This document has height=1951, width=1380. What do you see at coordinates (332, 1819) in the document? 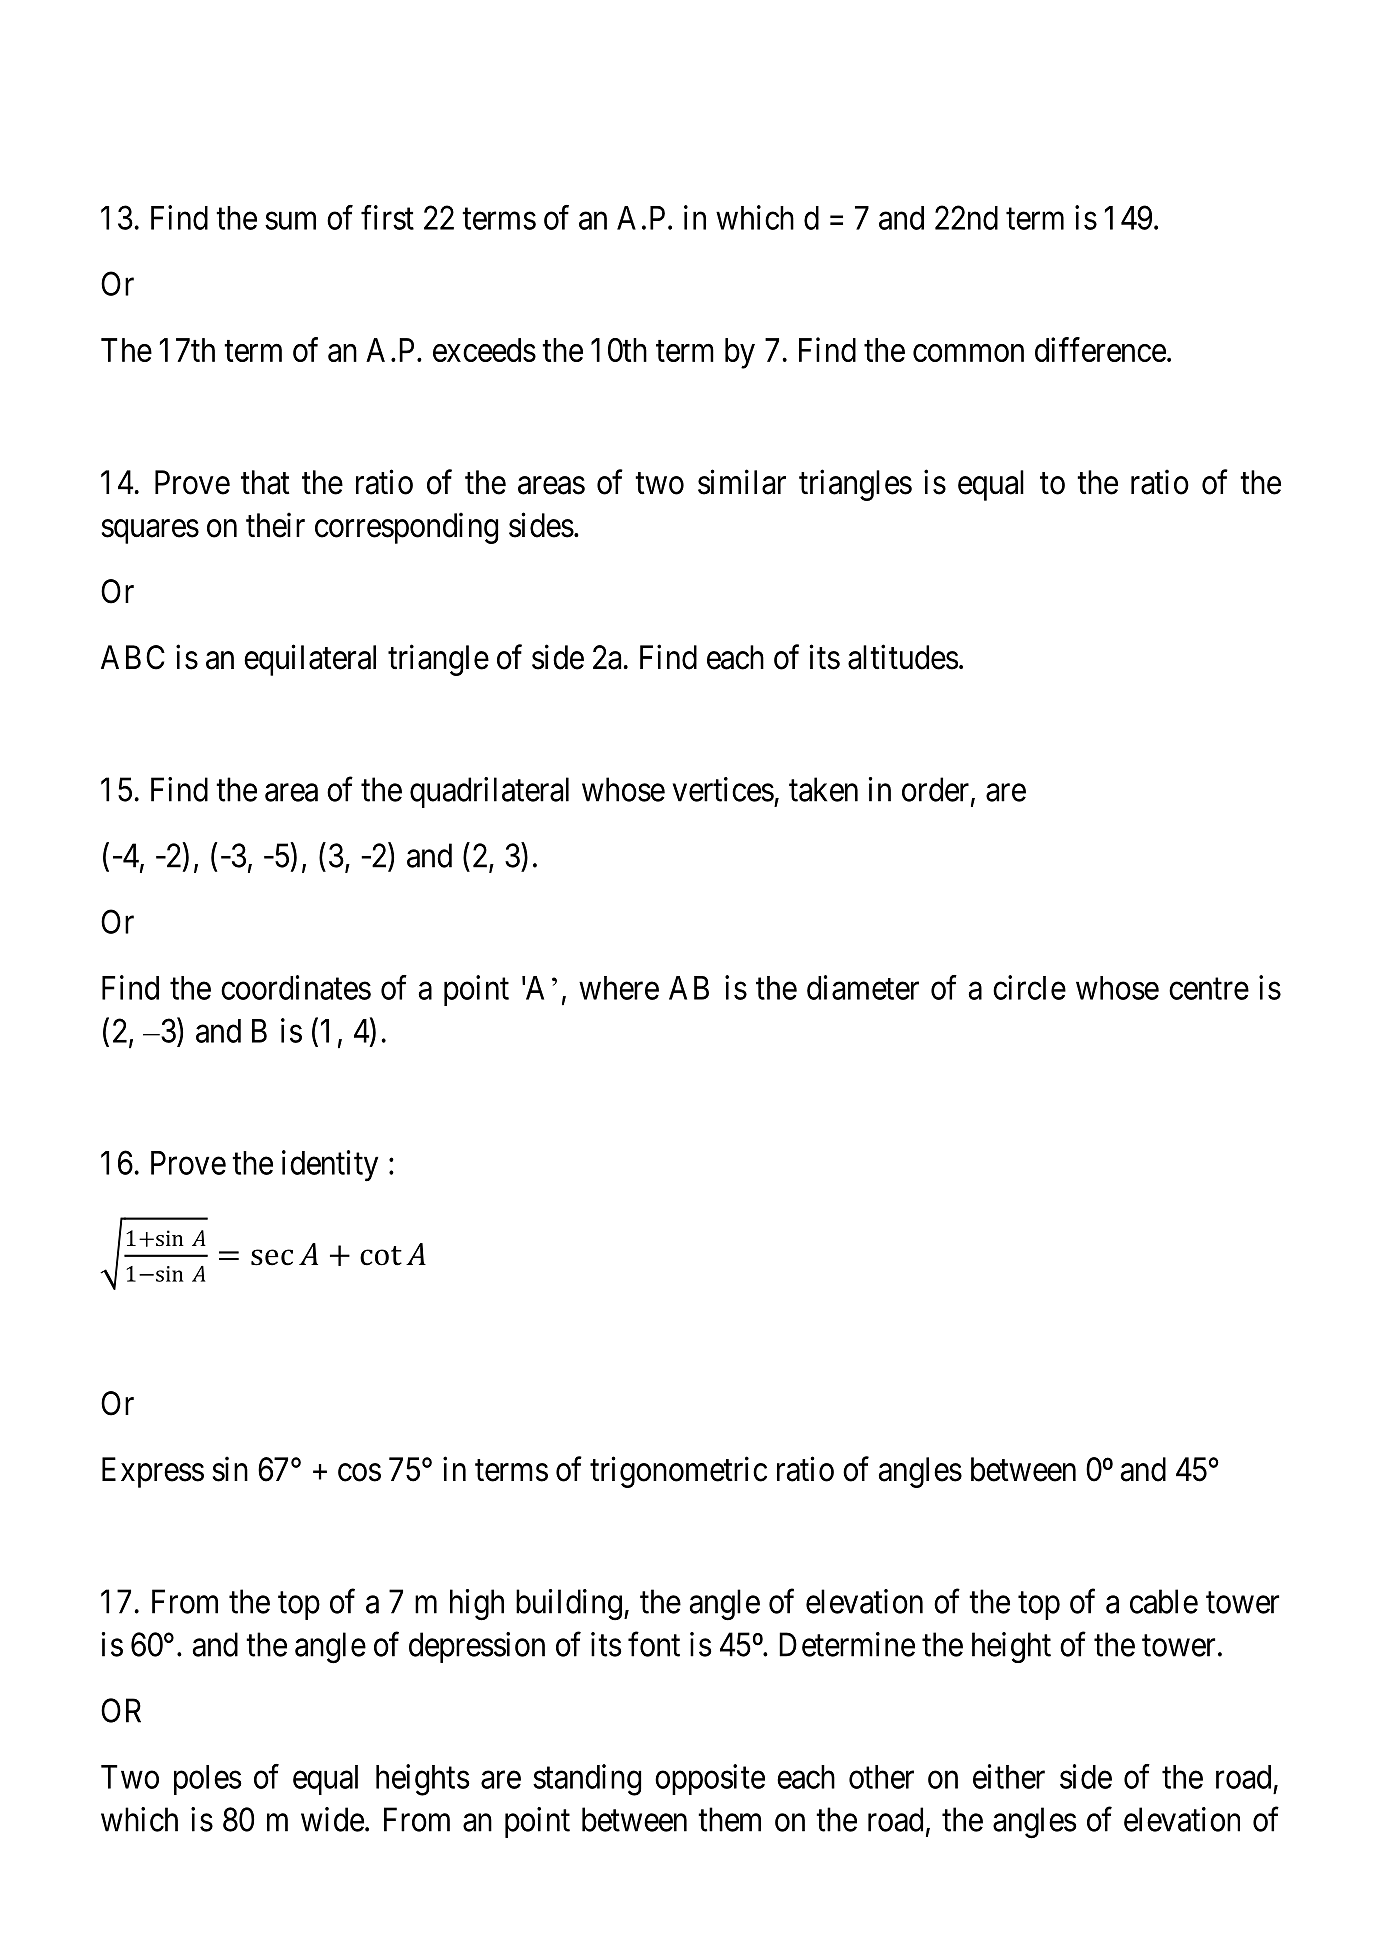
I see `wide` at bounding box center [332, 1819].
